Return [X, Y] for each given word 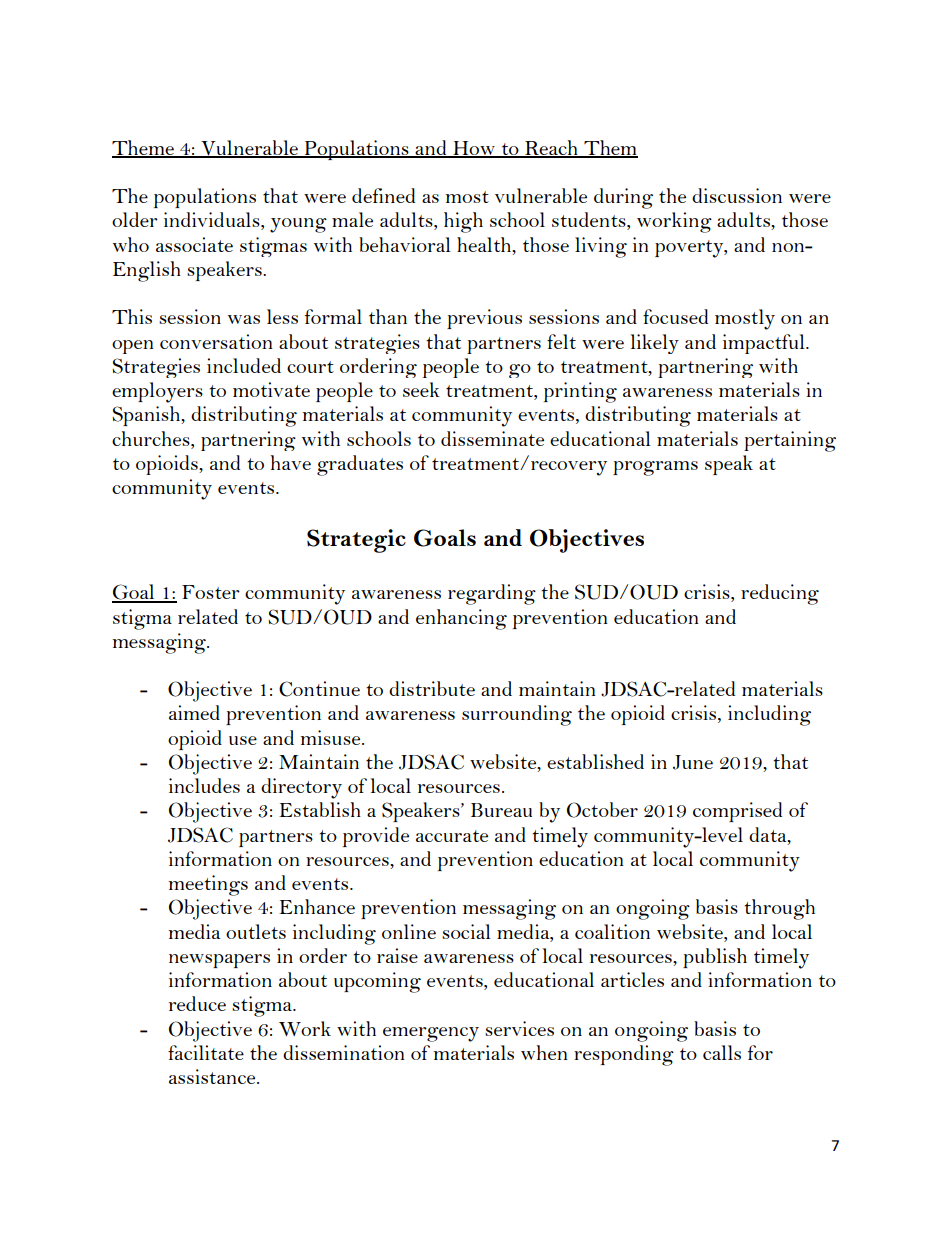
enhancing [461, 619]
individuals [213, 221]
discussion [737, 195]
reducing [780, 594]
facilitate [206, 1052]
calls [722, 1052]
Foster [211, 592]
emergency [431, 1034]
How [474, 149]
